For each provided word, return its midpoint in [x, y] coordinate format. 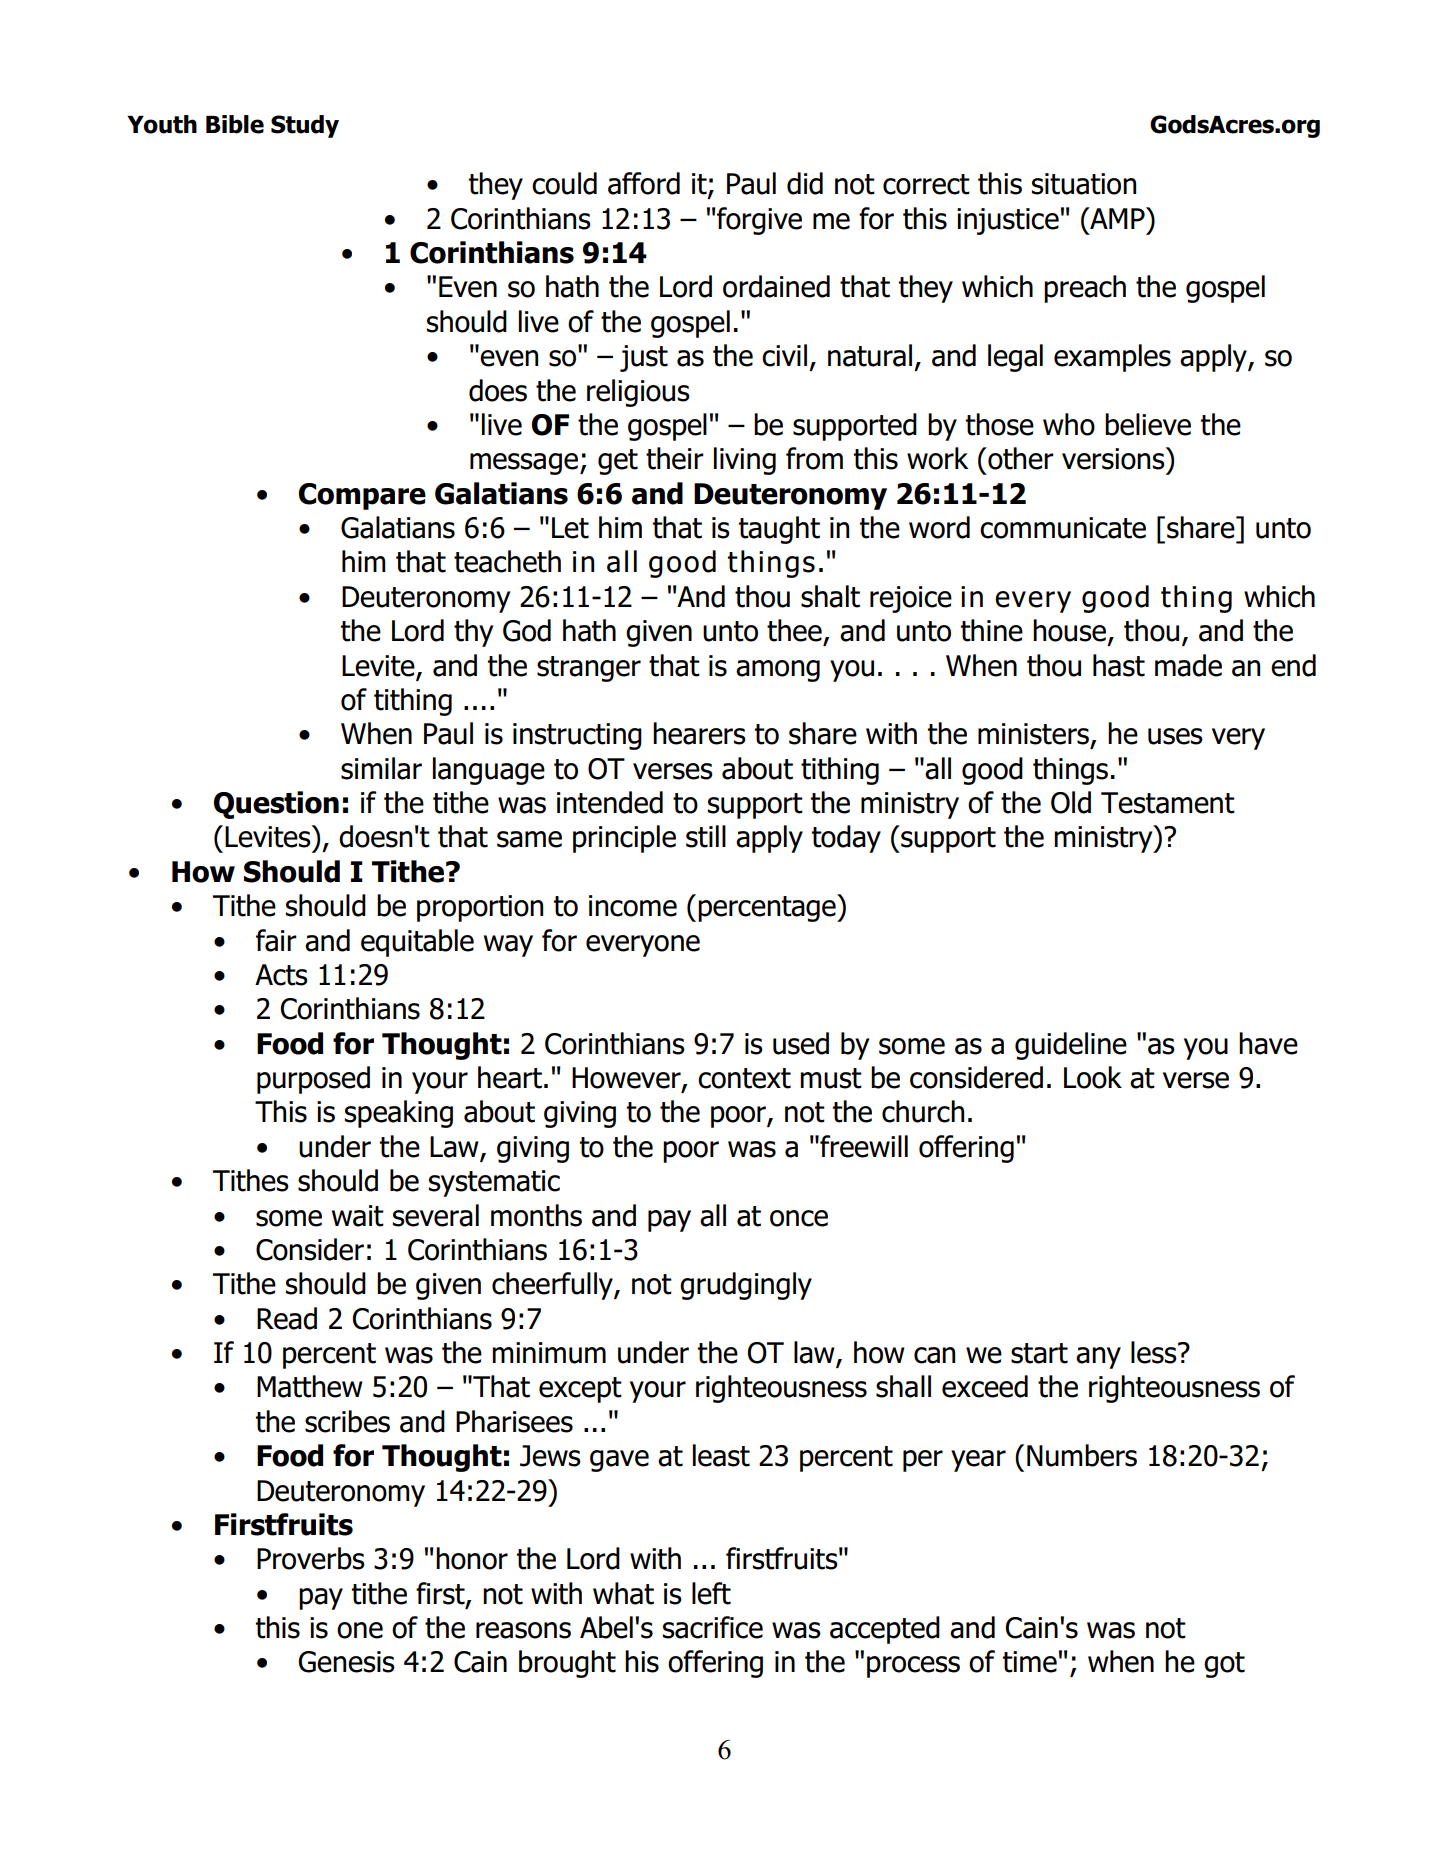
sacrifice [713, 1627]
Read [287, 1318]
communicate [1063, 528]
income [633, 906]
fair [276, 940]
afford [644, 183]
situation [1084, 184]
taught [779, 530]
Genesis [346, 1662]
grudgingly [746, 1286]
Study [305, 126]
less [1155, 1352]
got [1224, 1665]
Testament [1168, 803]
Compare [362, 496]
